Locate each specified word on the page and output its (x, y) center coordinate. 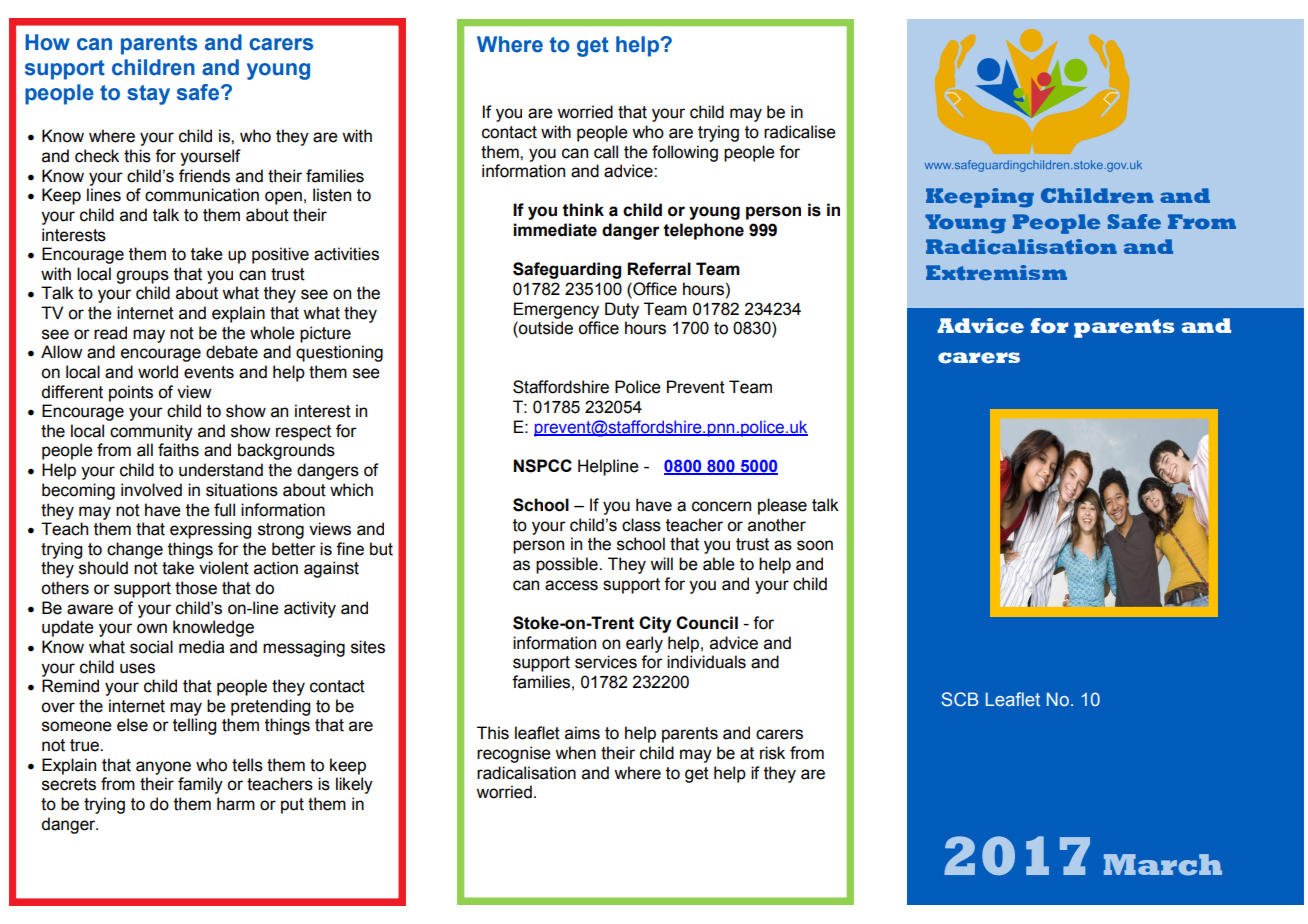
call (606, 152)
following (685, 153)
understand (221, 470)
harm (236, 804)
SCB (960, 699)
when (575, 753)
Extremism (996, 272)
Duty (622, 310)
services (606, 662)
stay (148, 95)
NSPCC (543, 466)
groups (142, 277)
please (782, 506)
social (151, 647)
